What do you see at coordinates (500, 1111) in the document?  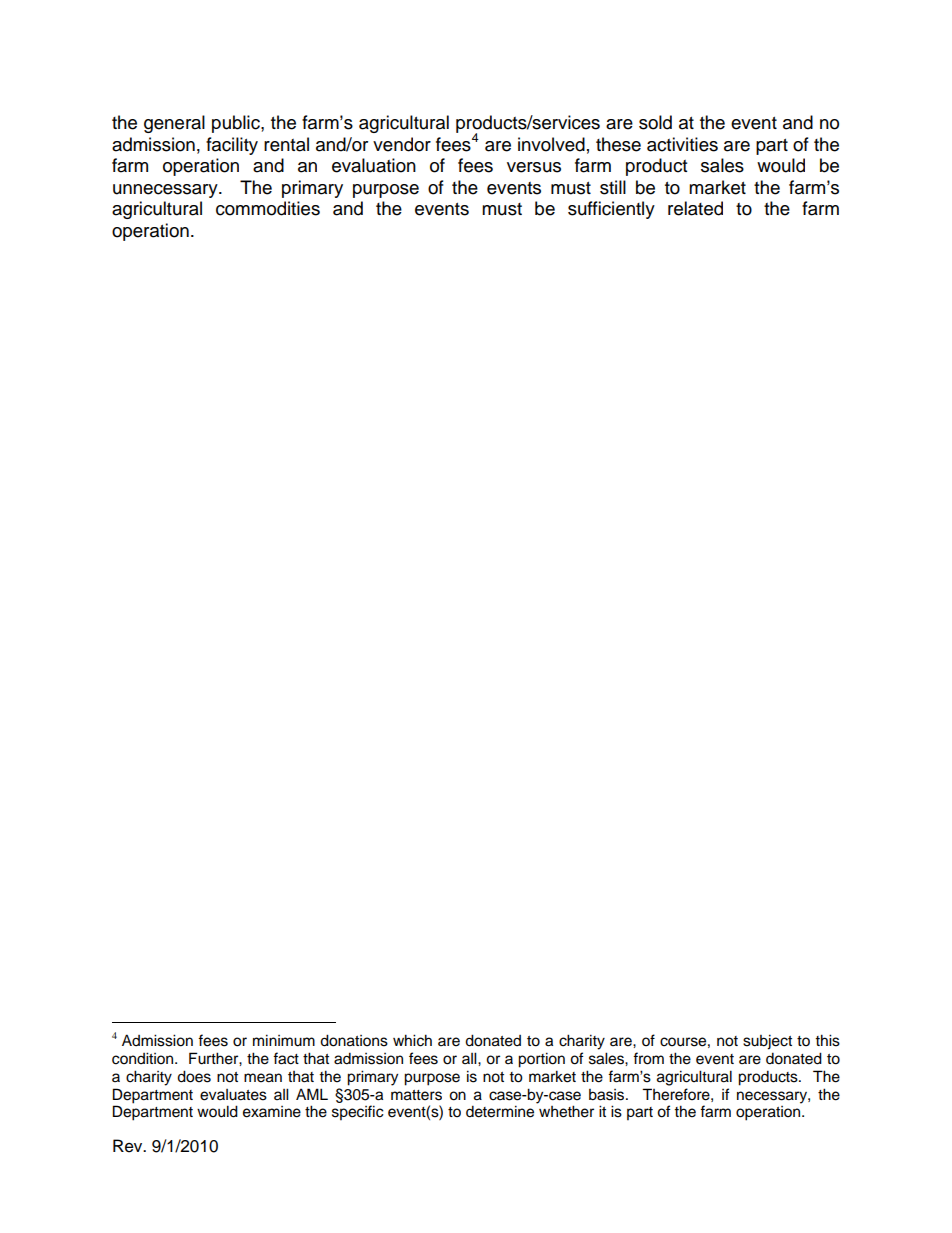 I see `determine` at bounding box center [500, 1111].
